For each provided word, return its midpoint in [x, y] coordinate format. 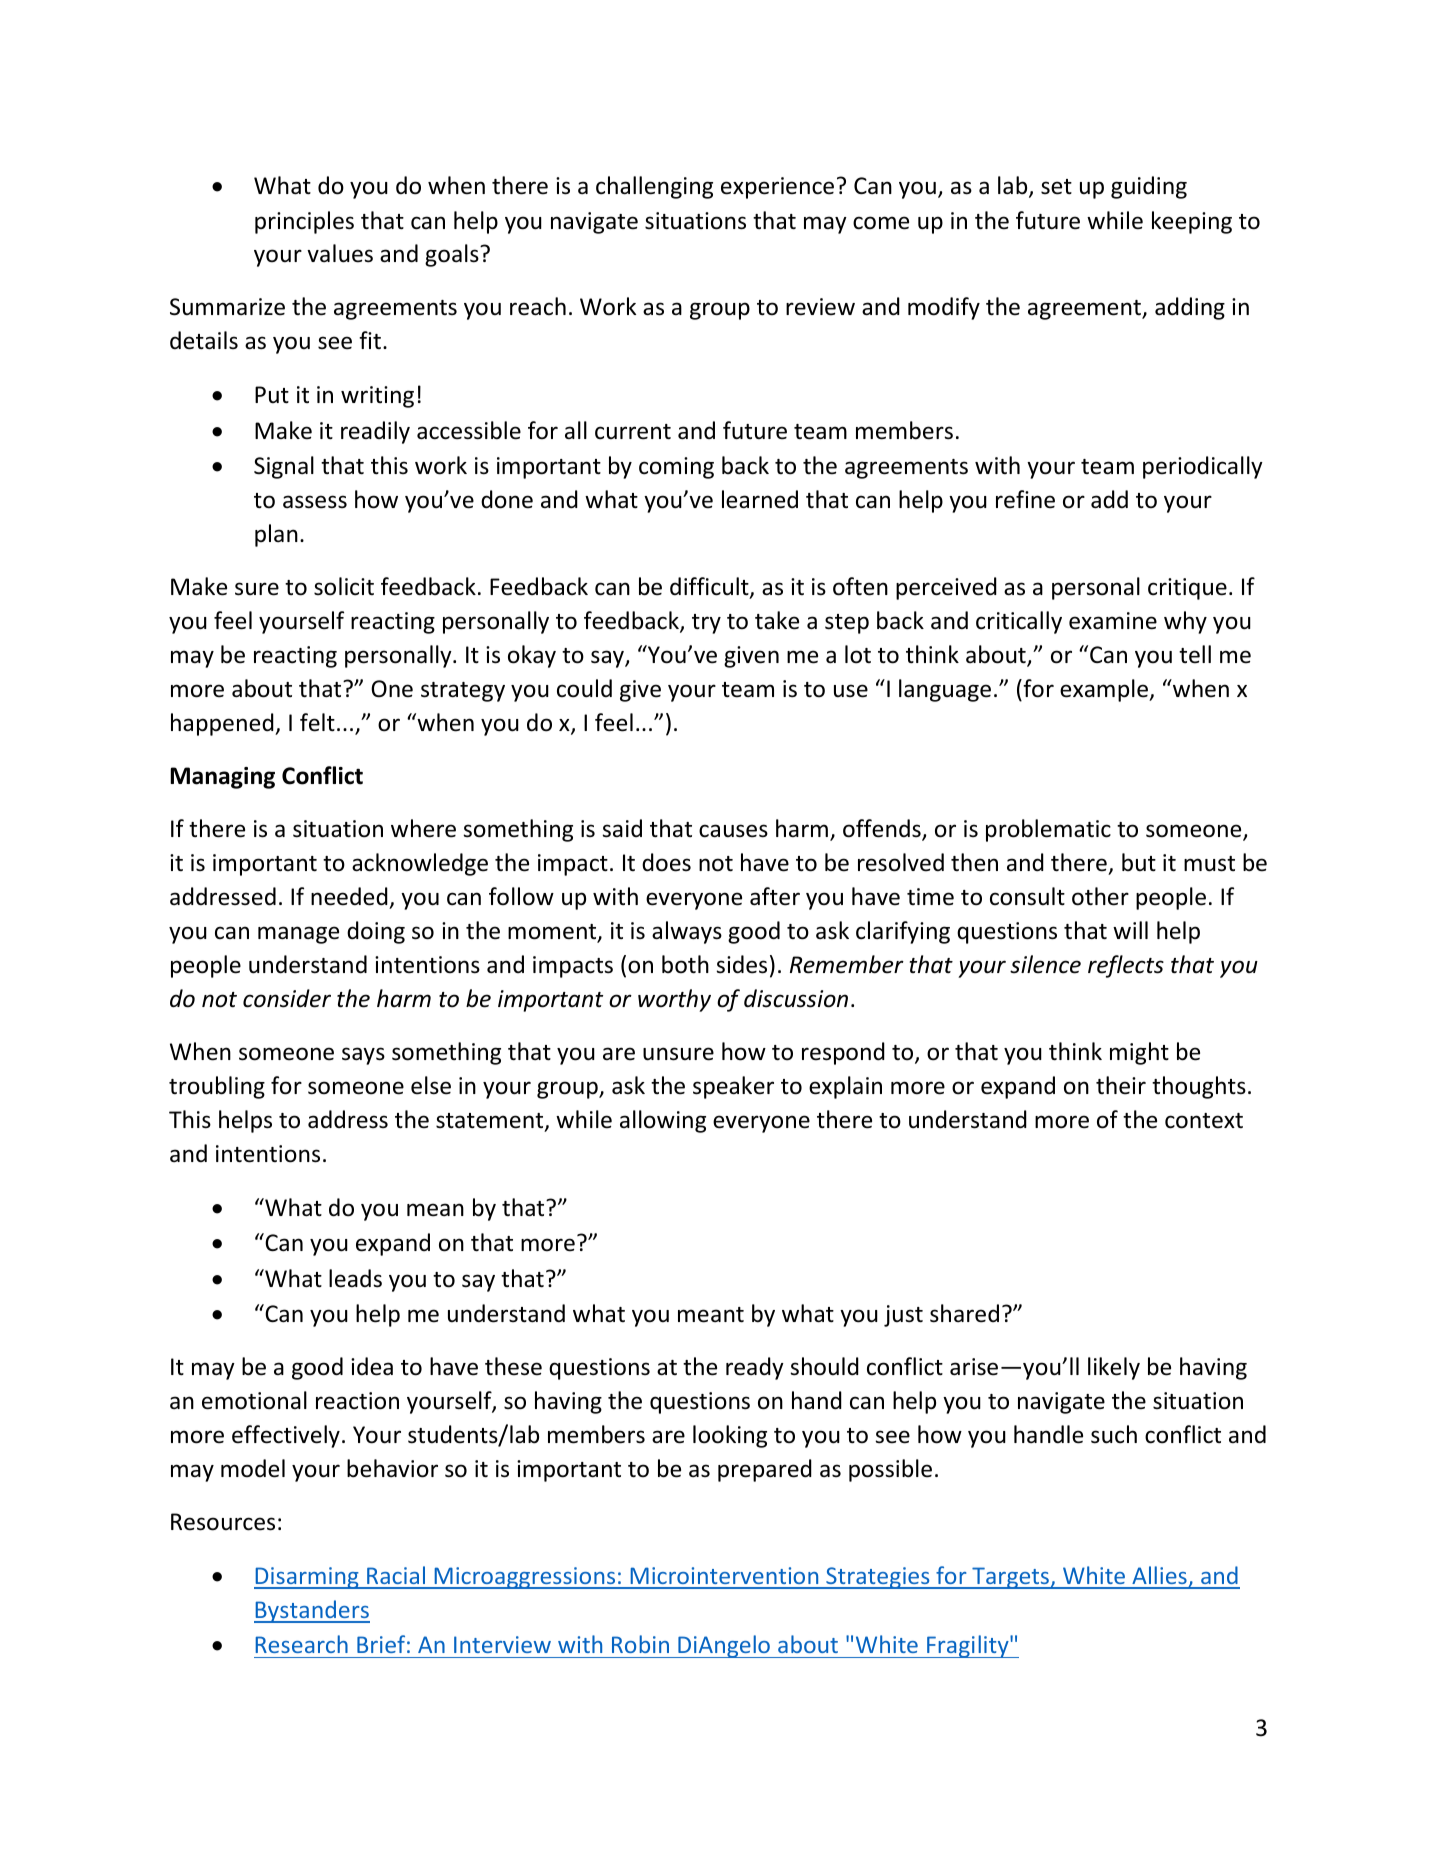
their [1121, 1085]
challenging [654, 187]
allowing [663, 1121]
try [706, 624]
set [1056, 187]
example [1105, 690]
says [363, 1056]
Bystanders [312, 1611]
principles [304, 222]
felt [317, 722]
